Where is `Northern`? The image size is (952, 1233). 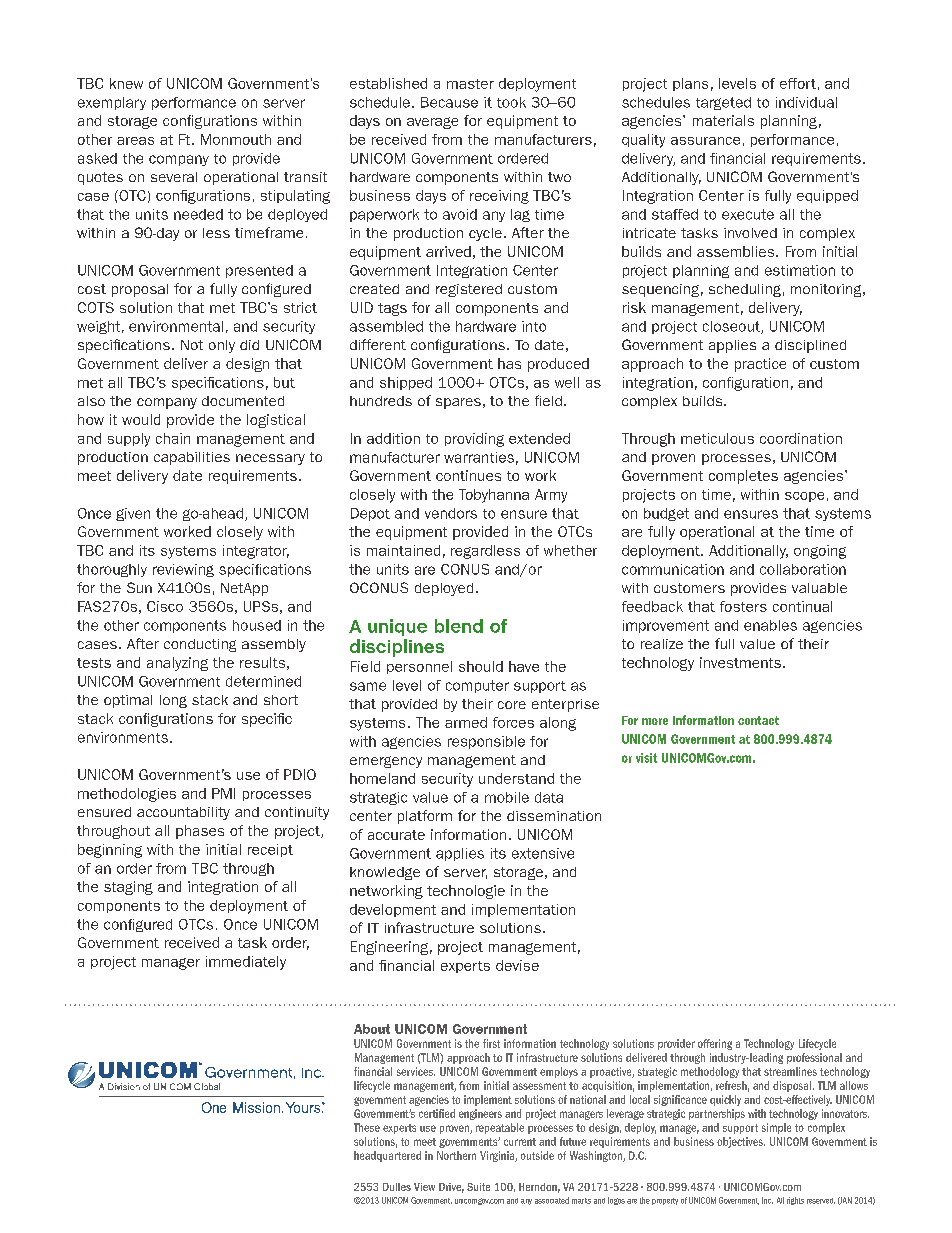
Northern is located at coordinates (456, 1155).
